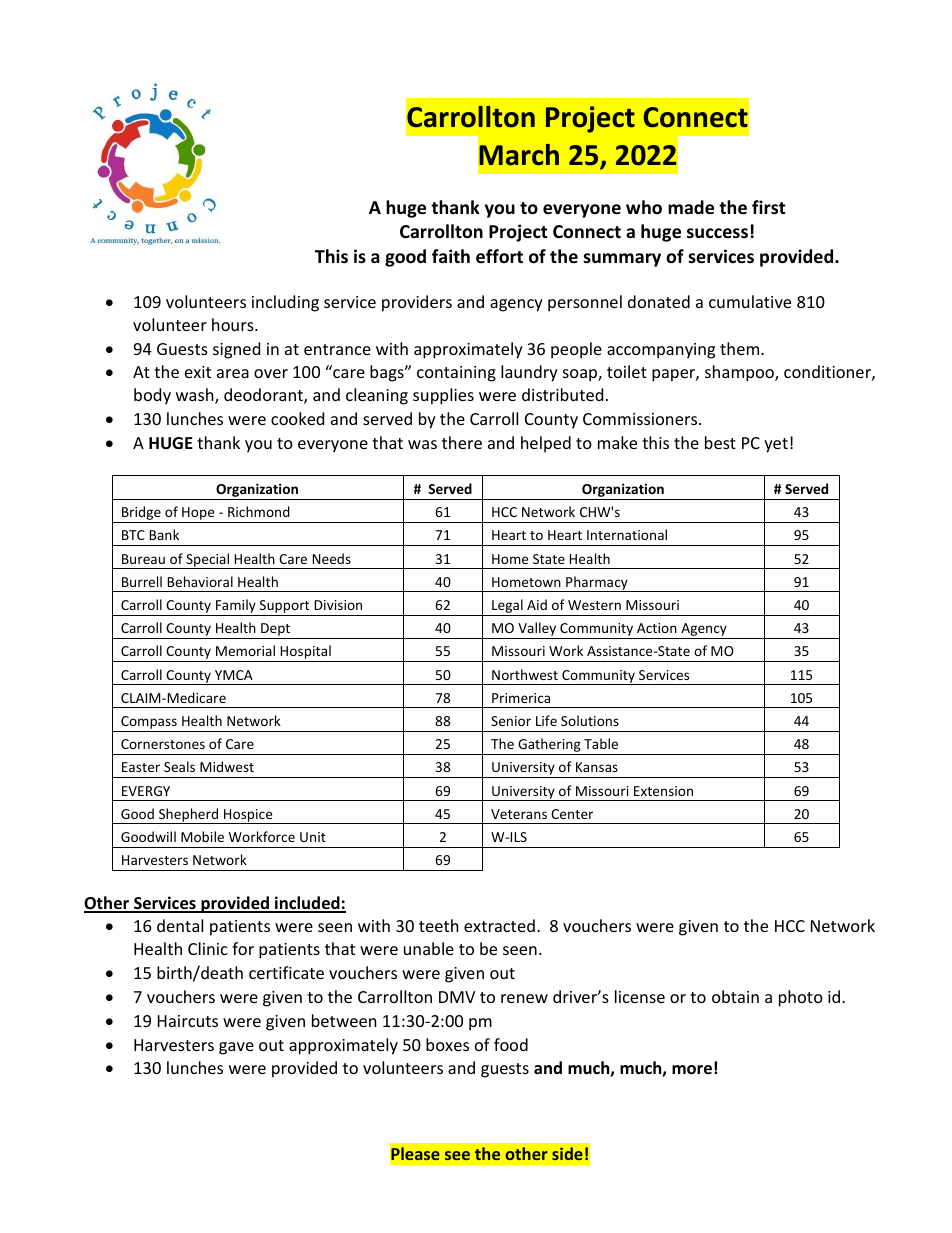 This page has height=1233, width=952. I want to click on Northwest, so click(525, 674).
